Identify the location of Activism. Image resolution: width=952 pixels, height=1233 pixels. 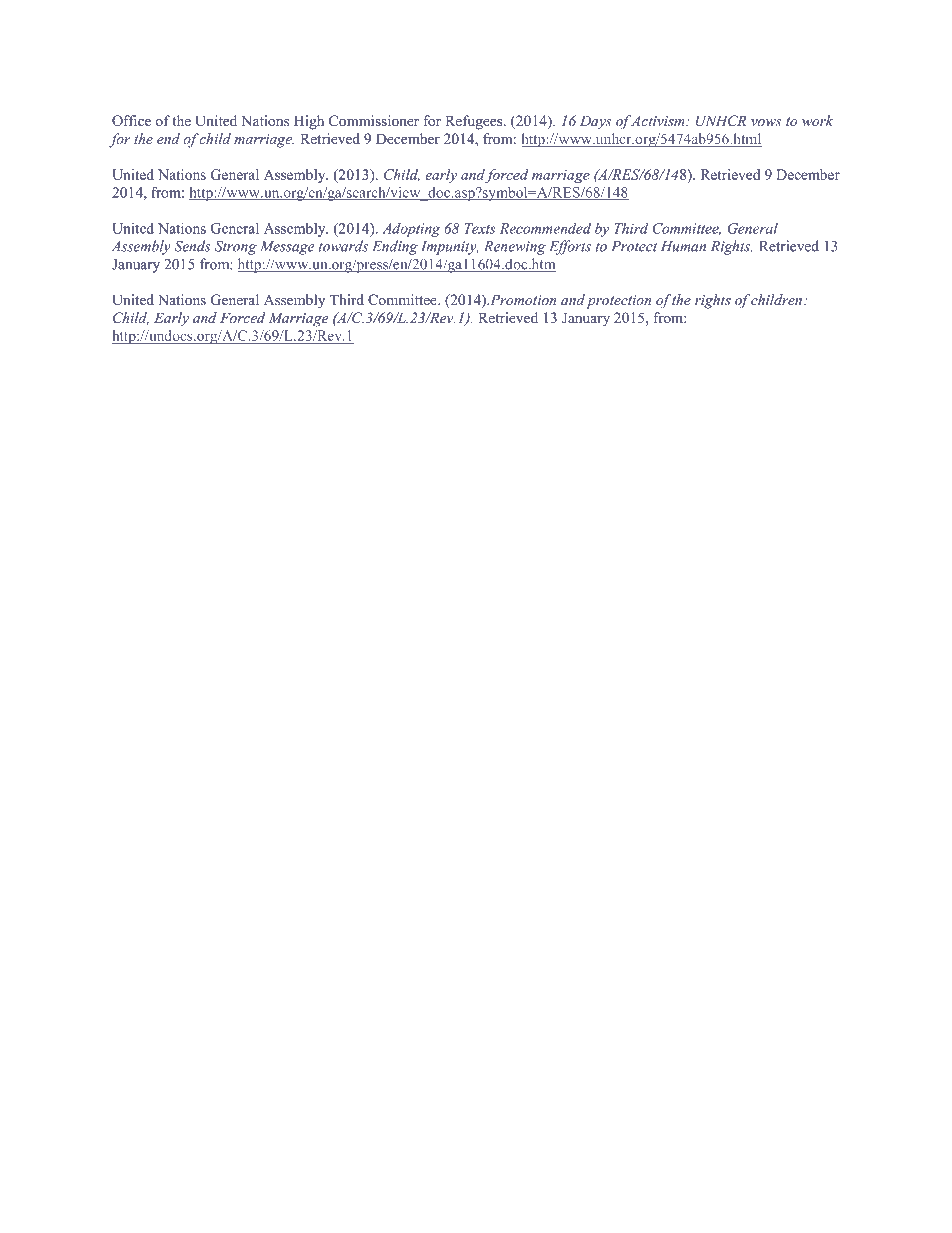
(659, 120).
